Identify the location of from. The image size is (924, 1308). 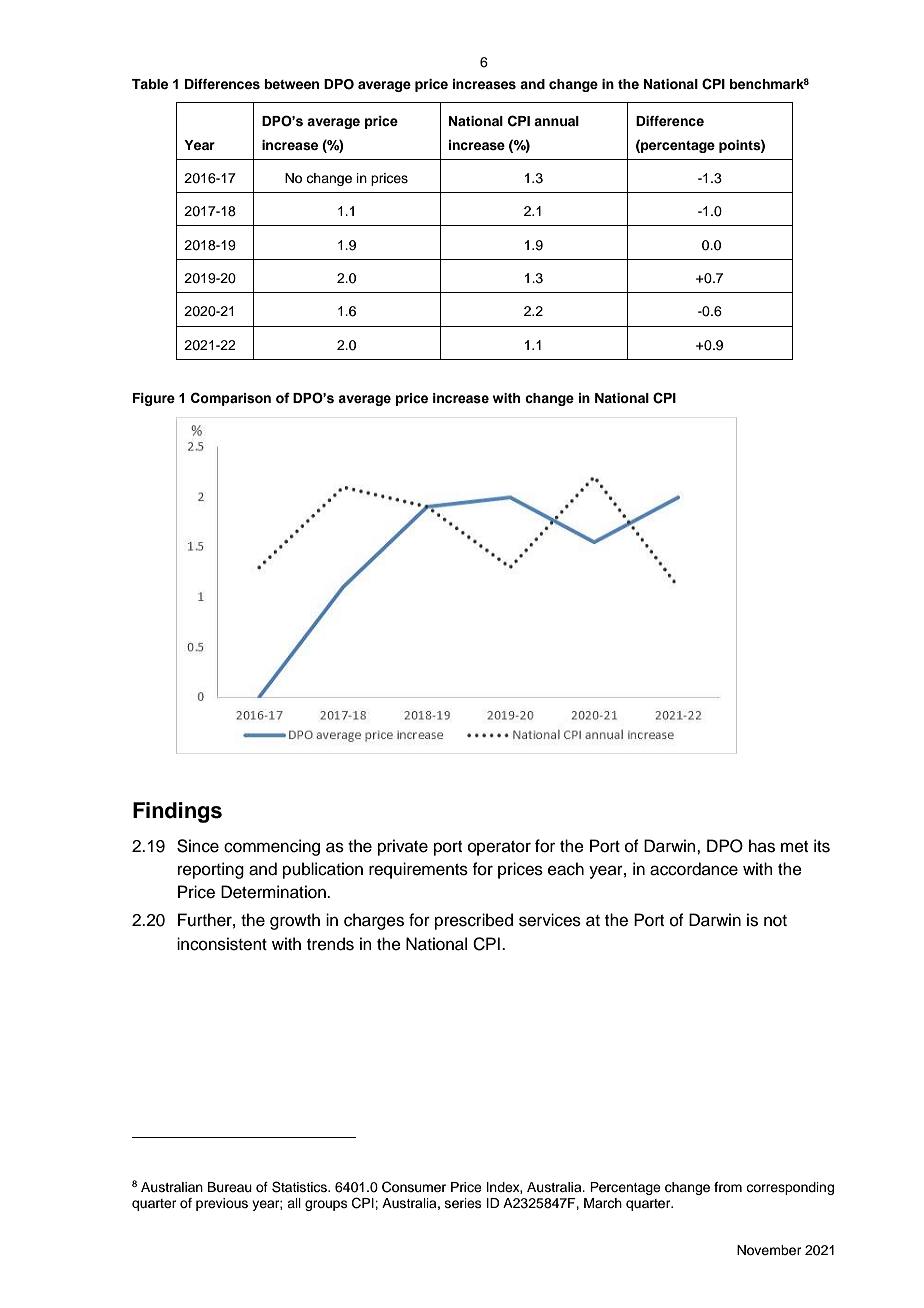
(728, 1187).
